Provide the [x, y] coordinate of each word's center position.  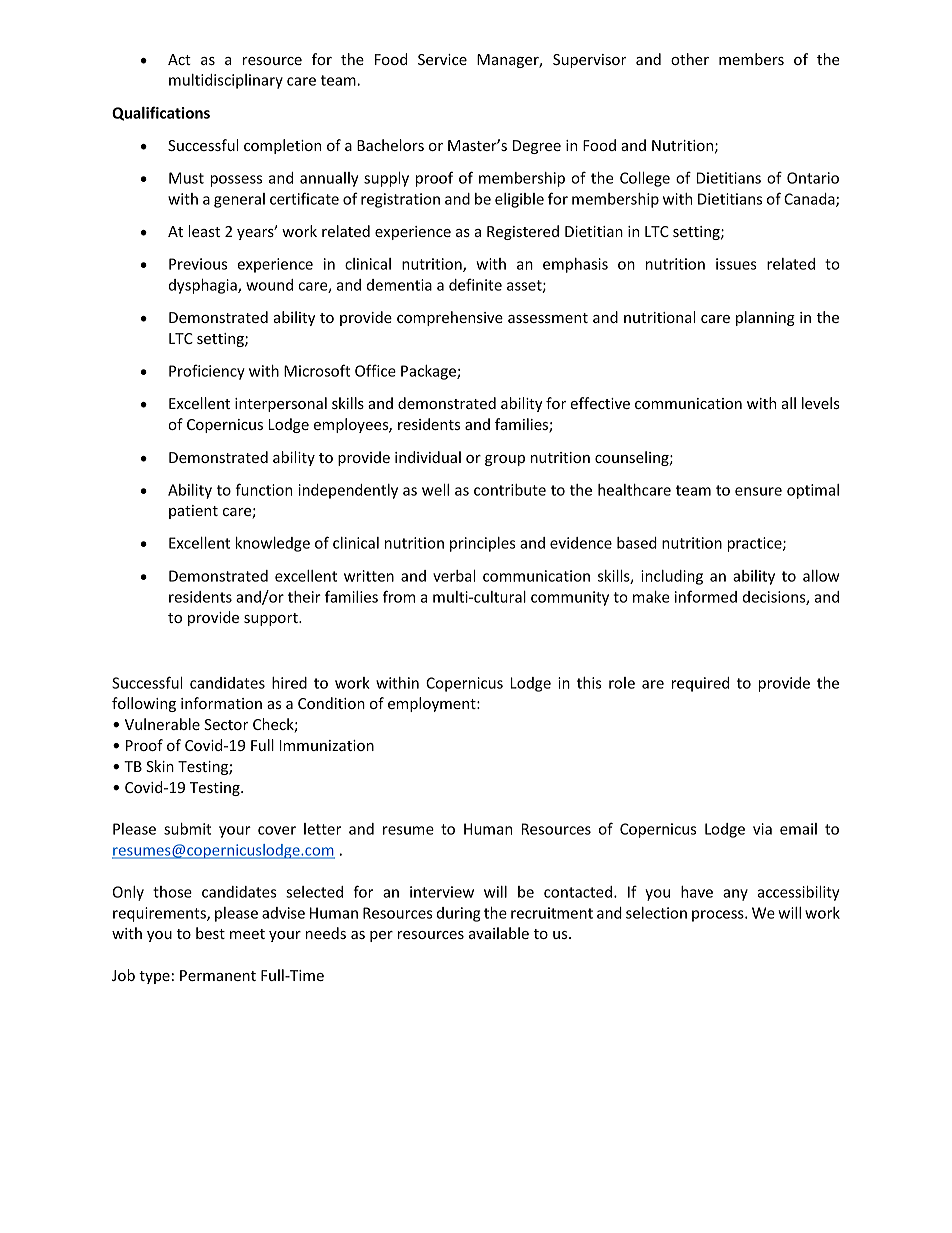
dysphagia [204, 286]
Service [442, 59]
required [700, 684]
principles [483, 544]
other [690, 59]
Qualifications [161, 113]
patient [193, 512]
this [589, 683]
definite [475, 284]
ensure [758, 491]
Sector [226, 724]
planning [765, 318]
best [210, 933]
